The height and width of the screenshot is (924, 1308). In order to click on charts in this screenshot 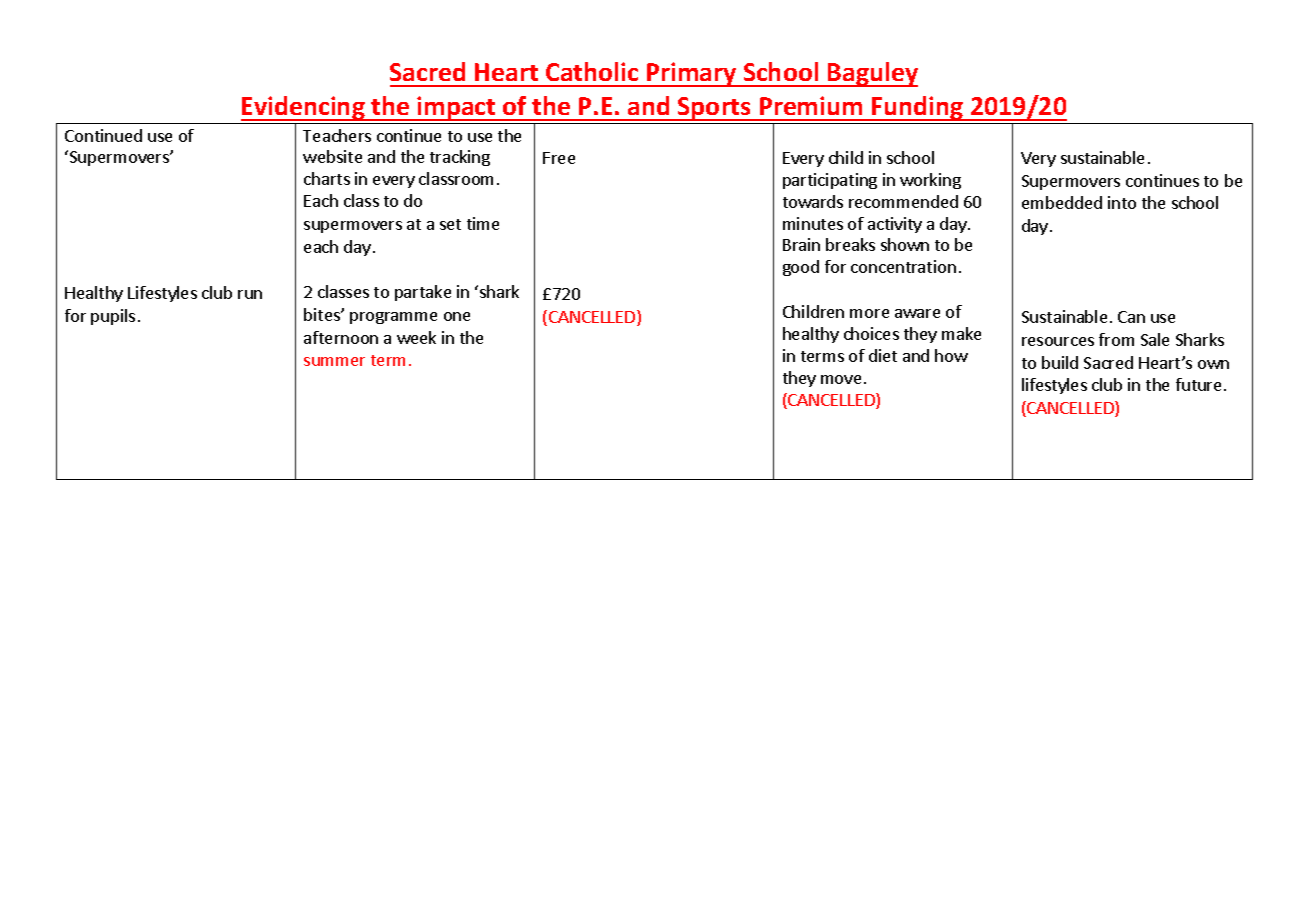, I will do `click(327, 178)`.
